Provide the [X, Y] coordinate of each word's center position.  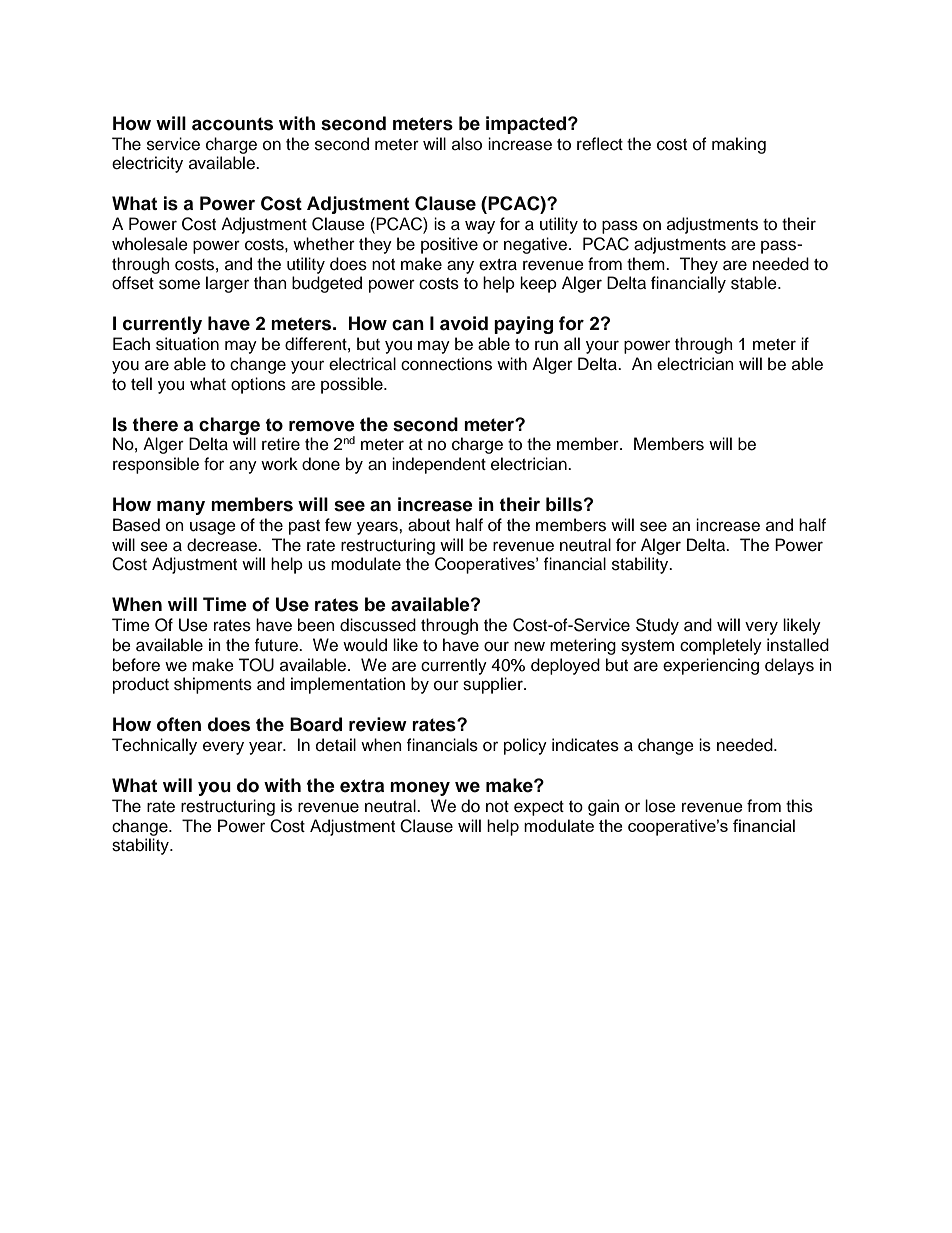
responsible [156, 465]
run [546, 345]
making [739, 145]
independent [439, 465]
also [467, 144]
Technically [154, 746]
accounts [232, 124]
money [420, 789]
